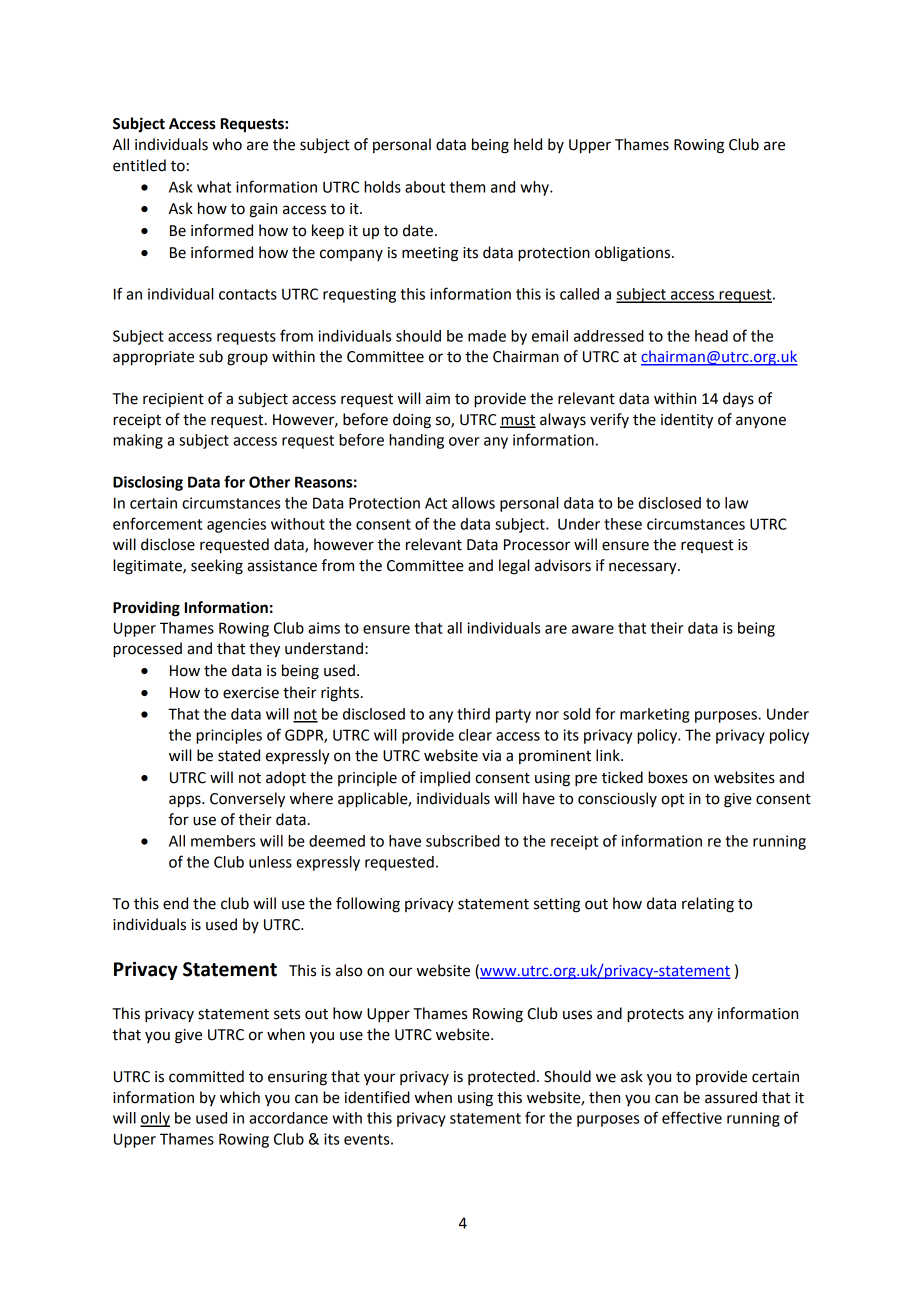 This screenshot has height=1308, width=924. Describe the element at coordinates (644, 568) in the screenshot. I see `necessary` at that location.
